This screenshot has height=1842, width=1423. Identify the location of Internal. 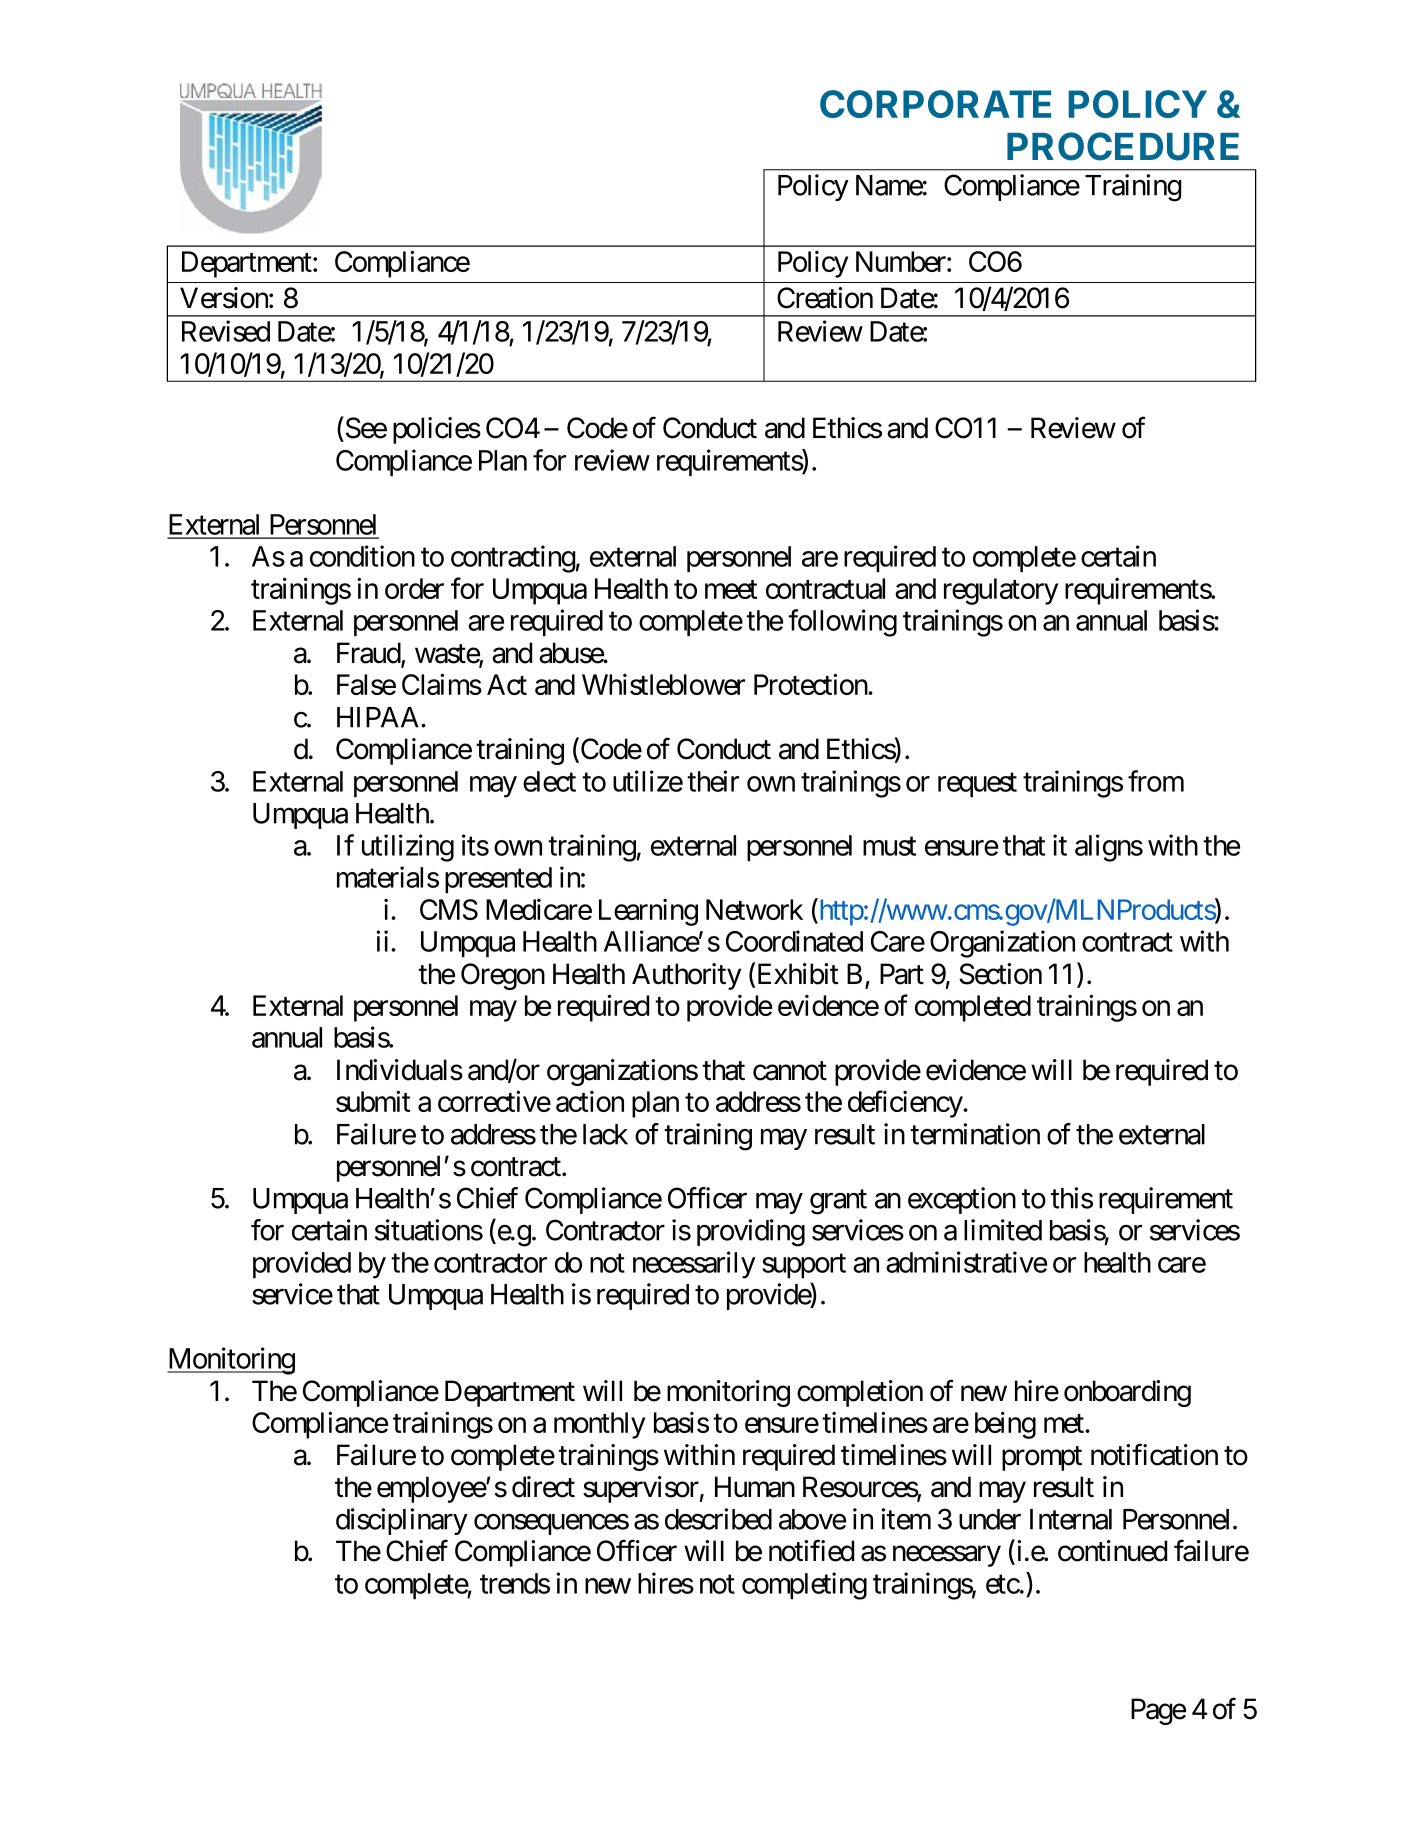
(1071, 1519).
